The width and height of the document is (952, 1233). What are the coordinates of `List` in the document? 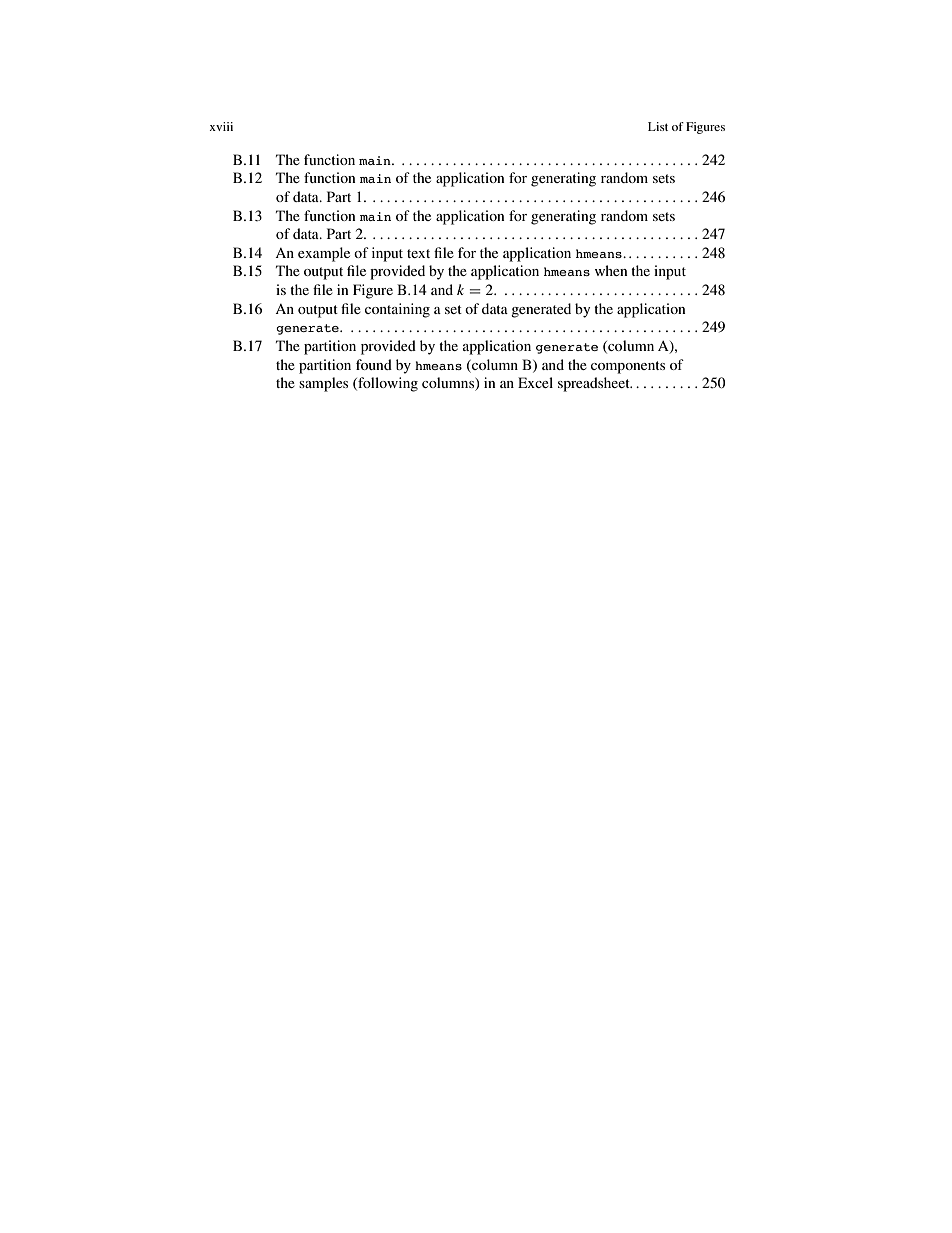 It's located at (658, 126).
